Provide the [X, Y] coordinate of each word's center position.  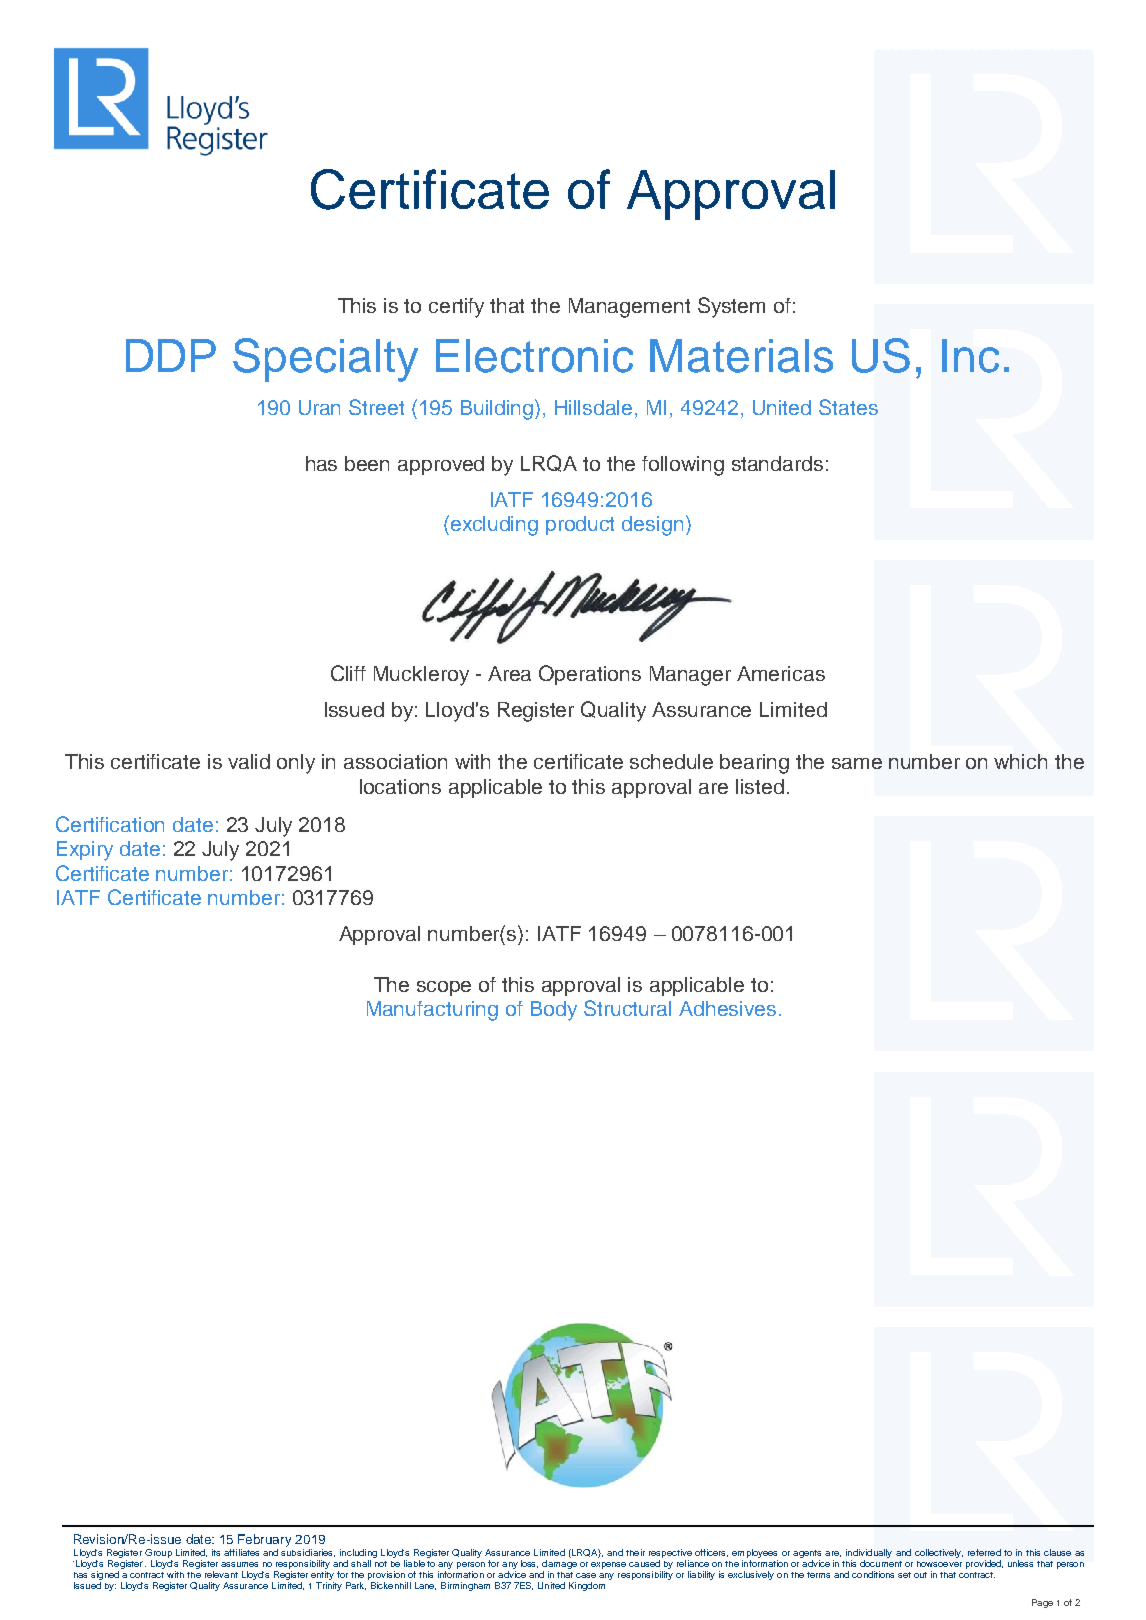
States [848, 407]
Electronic [534, 356]
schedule [671, 761]
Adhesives [727, 1008]
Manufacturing [432, 1011]
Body [554, 1011]
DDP [171, 355]
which [1020, 761]
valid [249, 761]
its [216, 1552]
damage [559, 1563]
